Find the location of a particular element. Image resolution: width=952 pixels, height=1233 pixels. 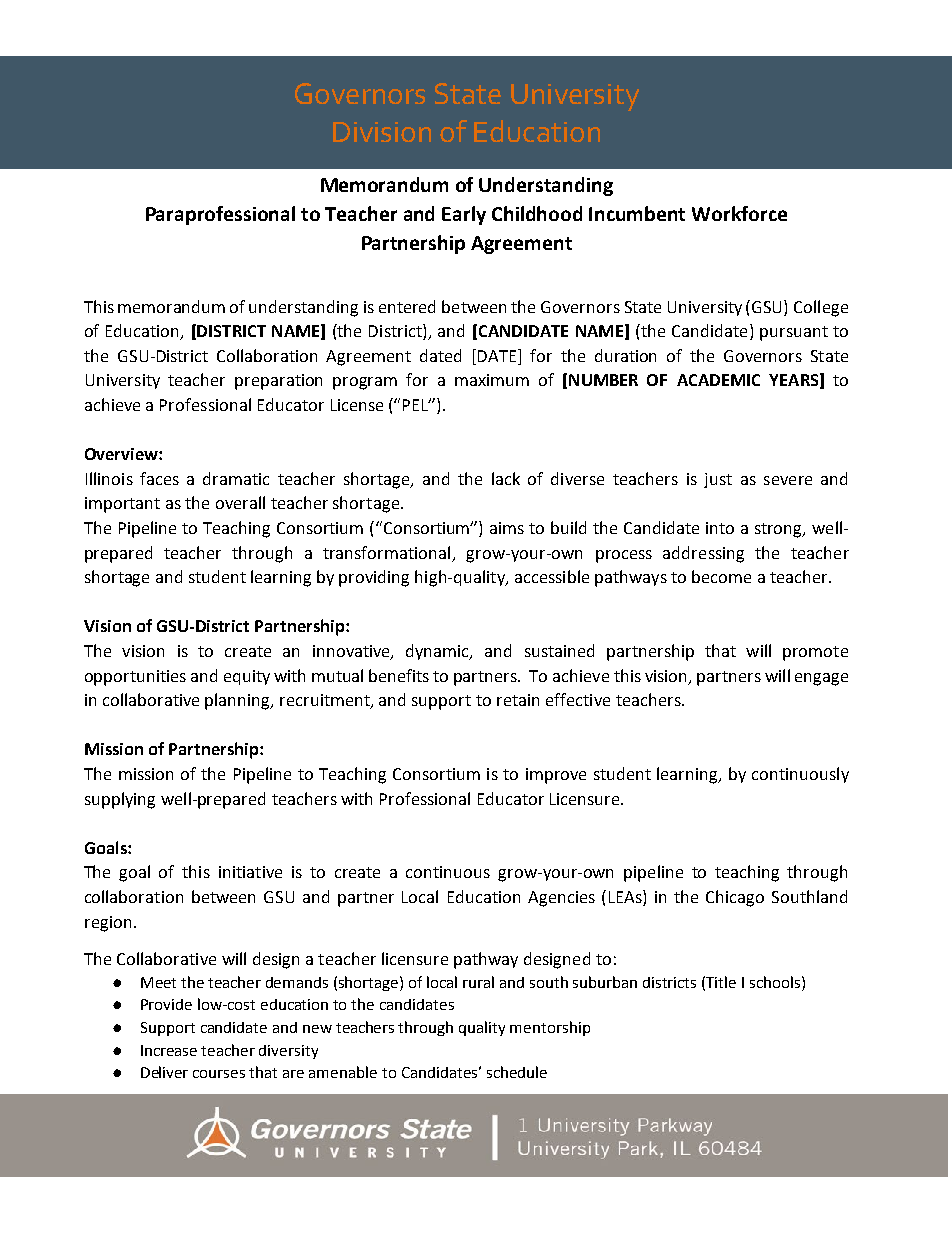

Increase is located at coordinates (169, 1050).
